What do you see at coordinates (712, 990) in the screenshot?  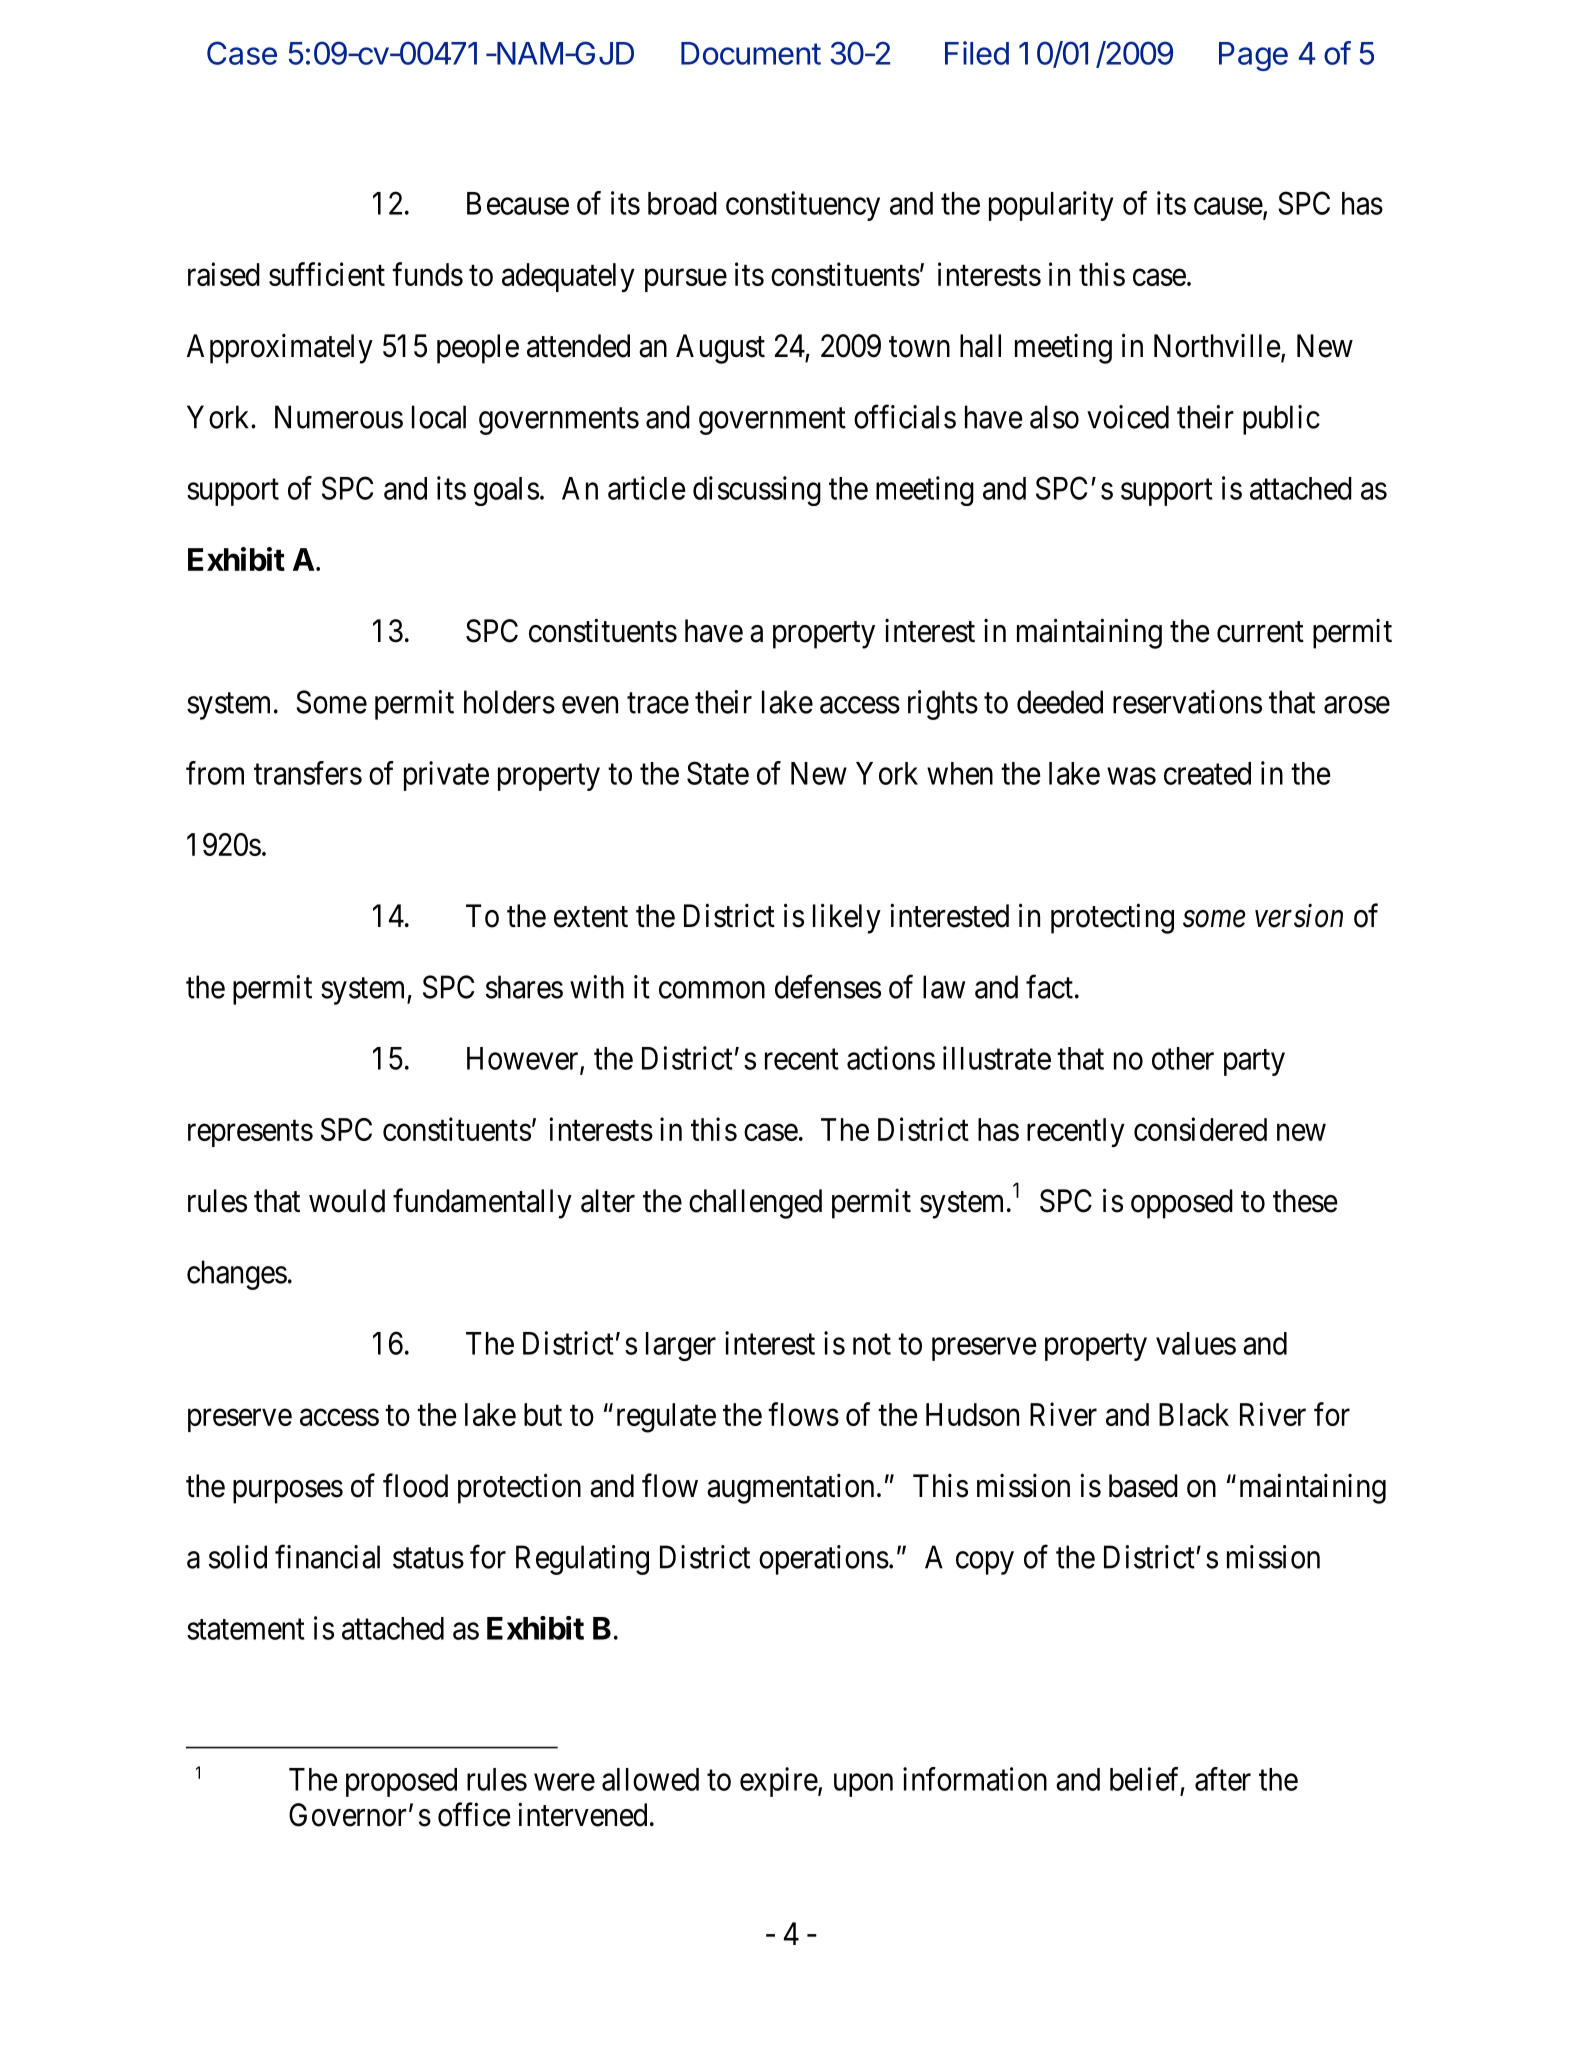 I see `common` at bounding box center [712, 990].
